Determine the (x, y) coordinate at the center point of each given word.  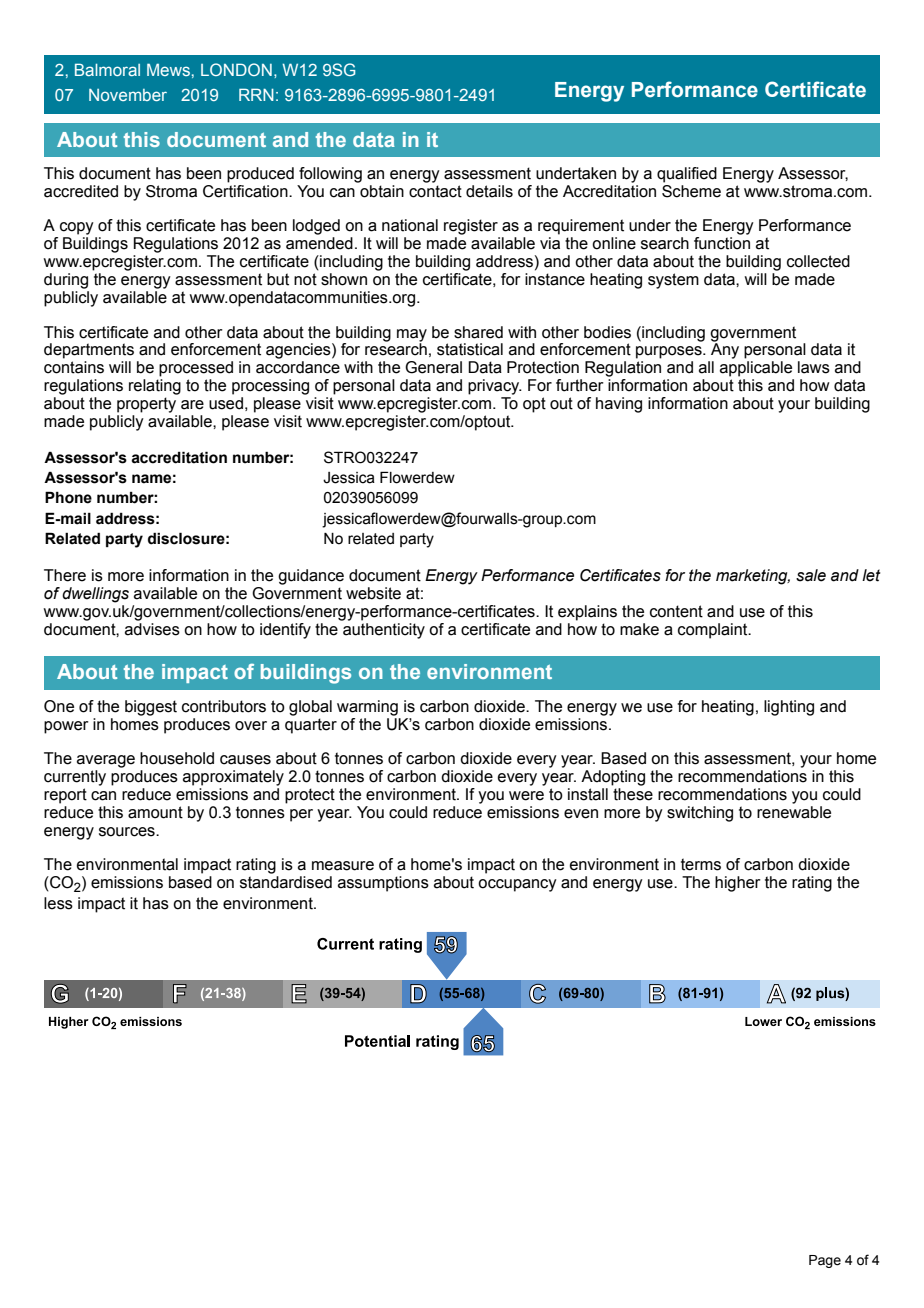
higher (738, 884)
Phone (68, 497)
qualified (687, 175)
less (58, 903)
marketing (753, 577)
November (128, 95)
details (489, 191)
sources (128, 832)
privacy (495, 387)
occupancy (517, 885)
